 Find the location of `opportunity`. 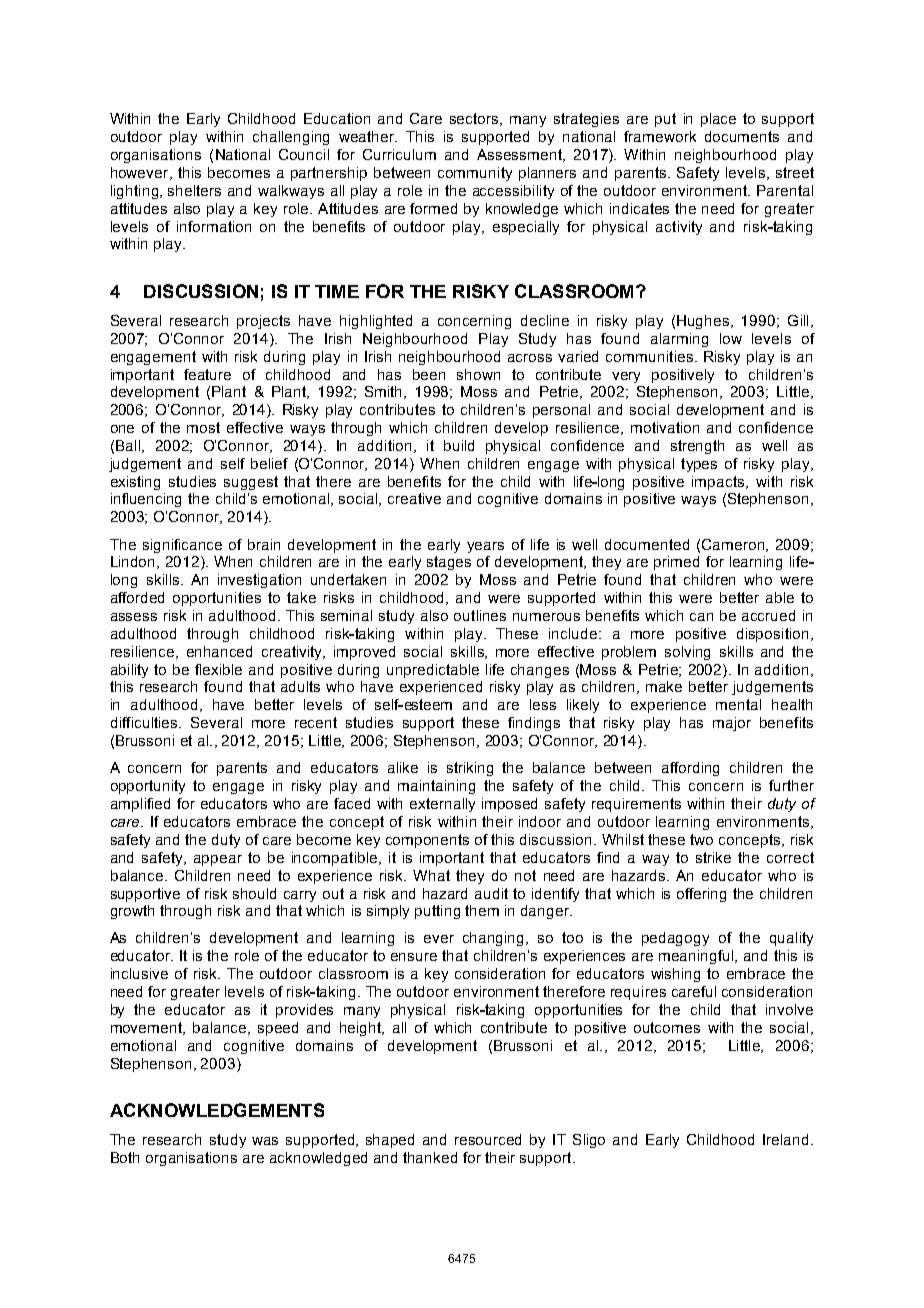

opportunity is located at coordinates (148, 787).
